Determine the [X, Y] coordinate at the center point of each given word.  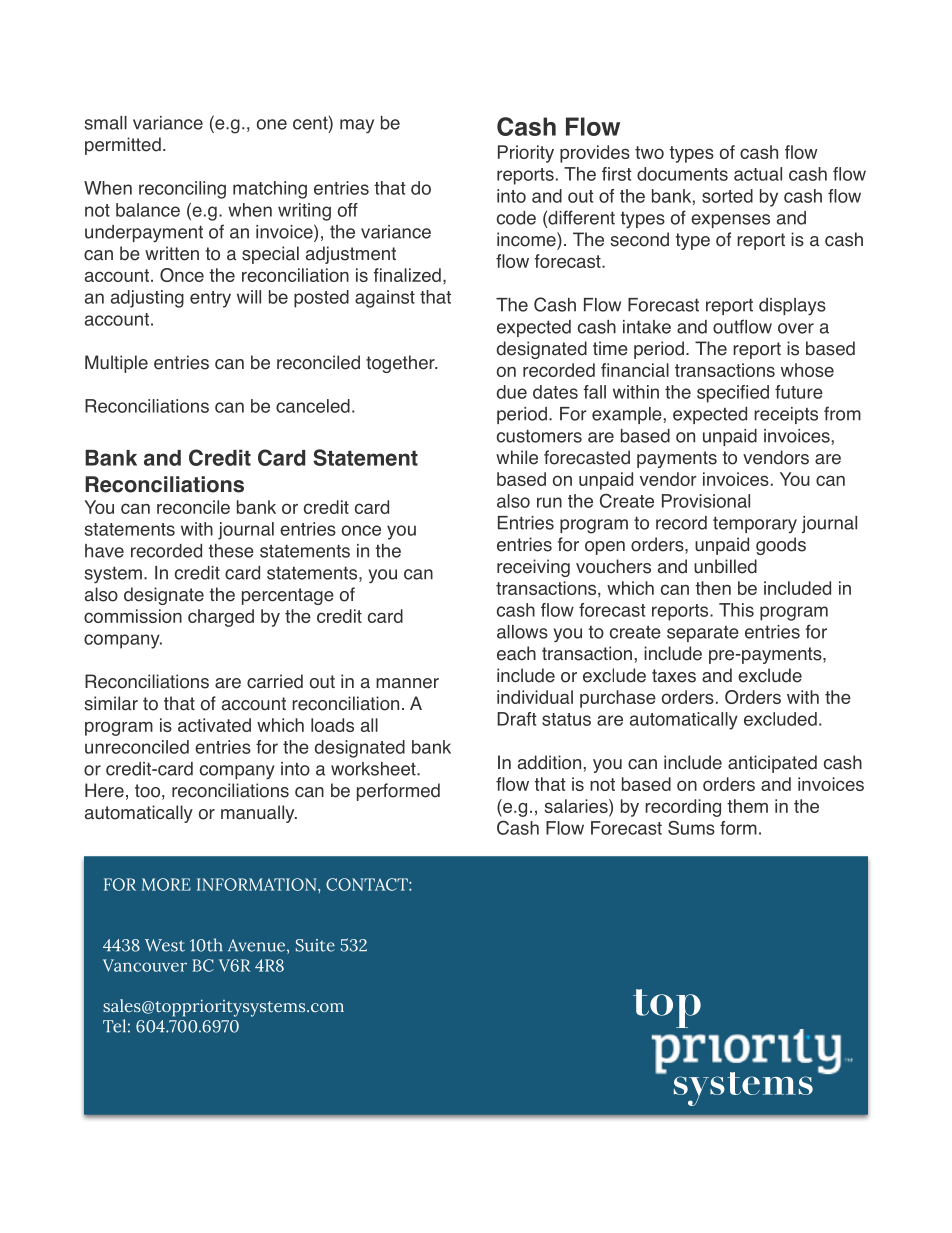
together [401, 364]
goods [781, 546]
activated [214, 725]
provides [595, 154]
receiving [533, 568]
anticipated [772, 764]
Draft [517, 719]
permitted [123, 146]
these [231, 551]
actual [758, 174]
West [165, 945]
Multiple [116, 364]
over [796, 328]
